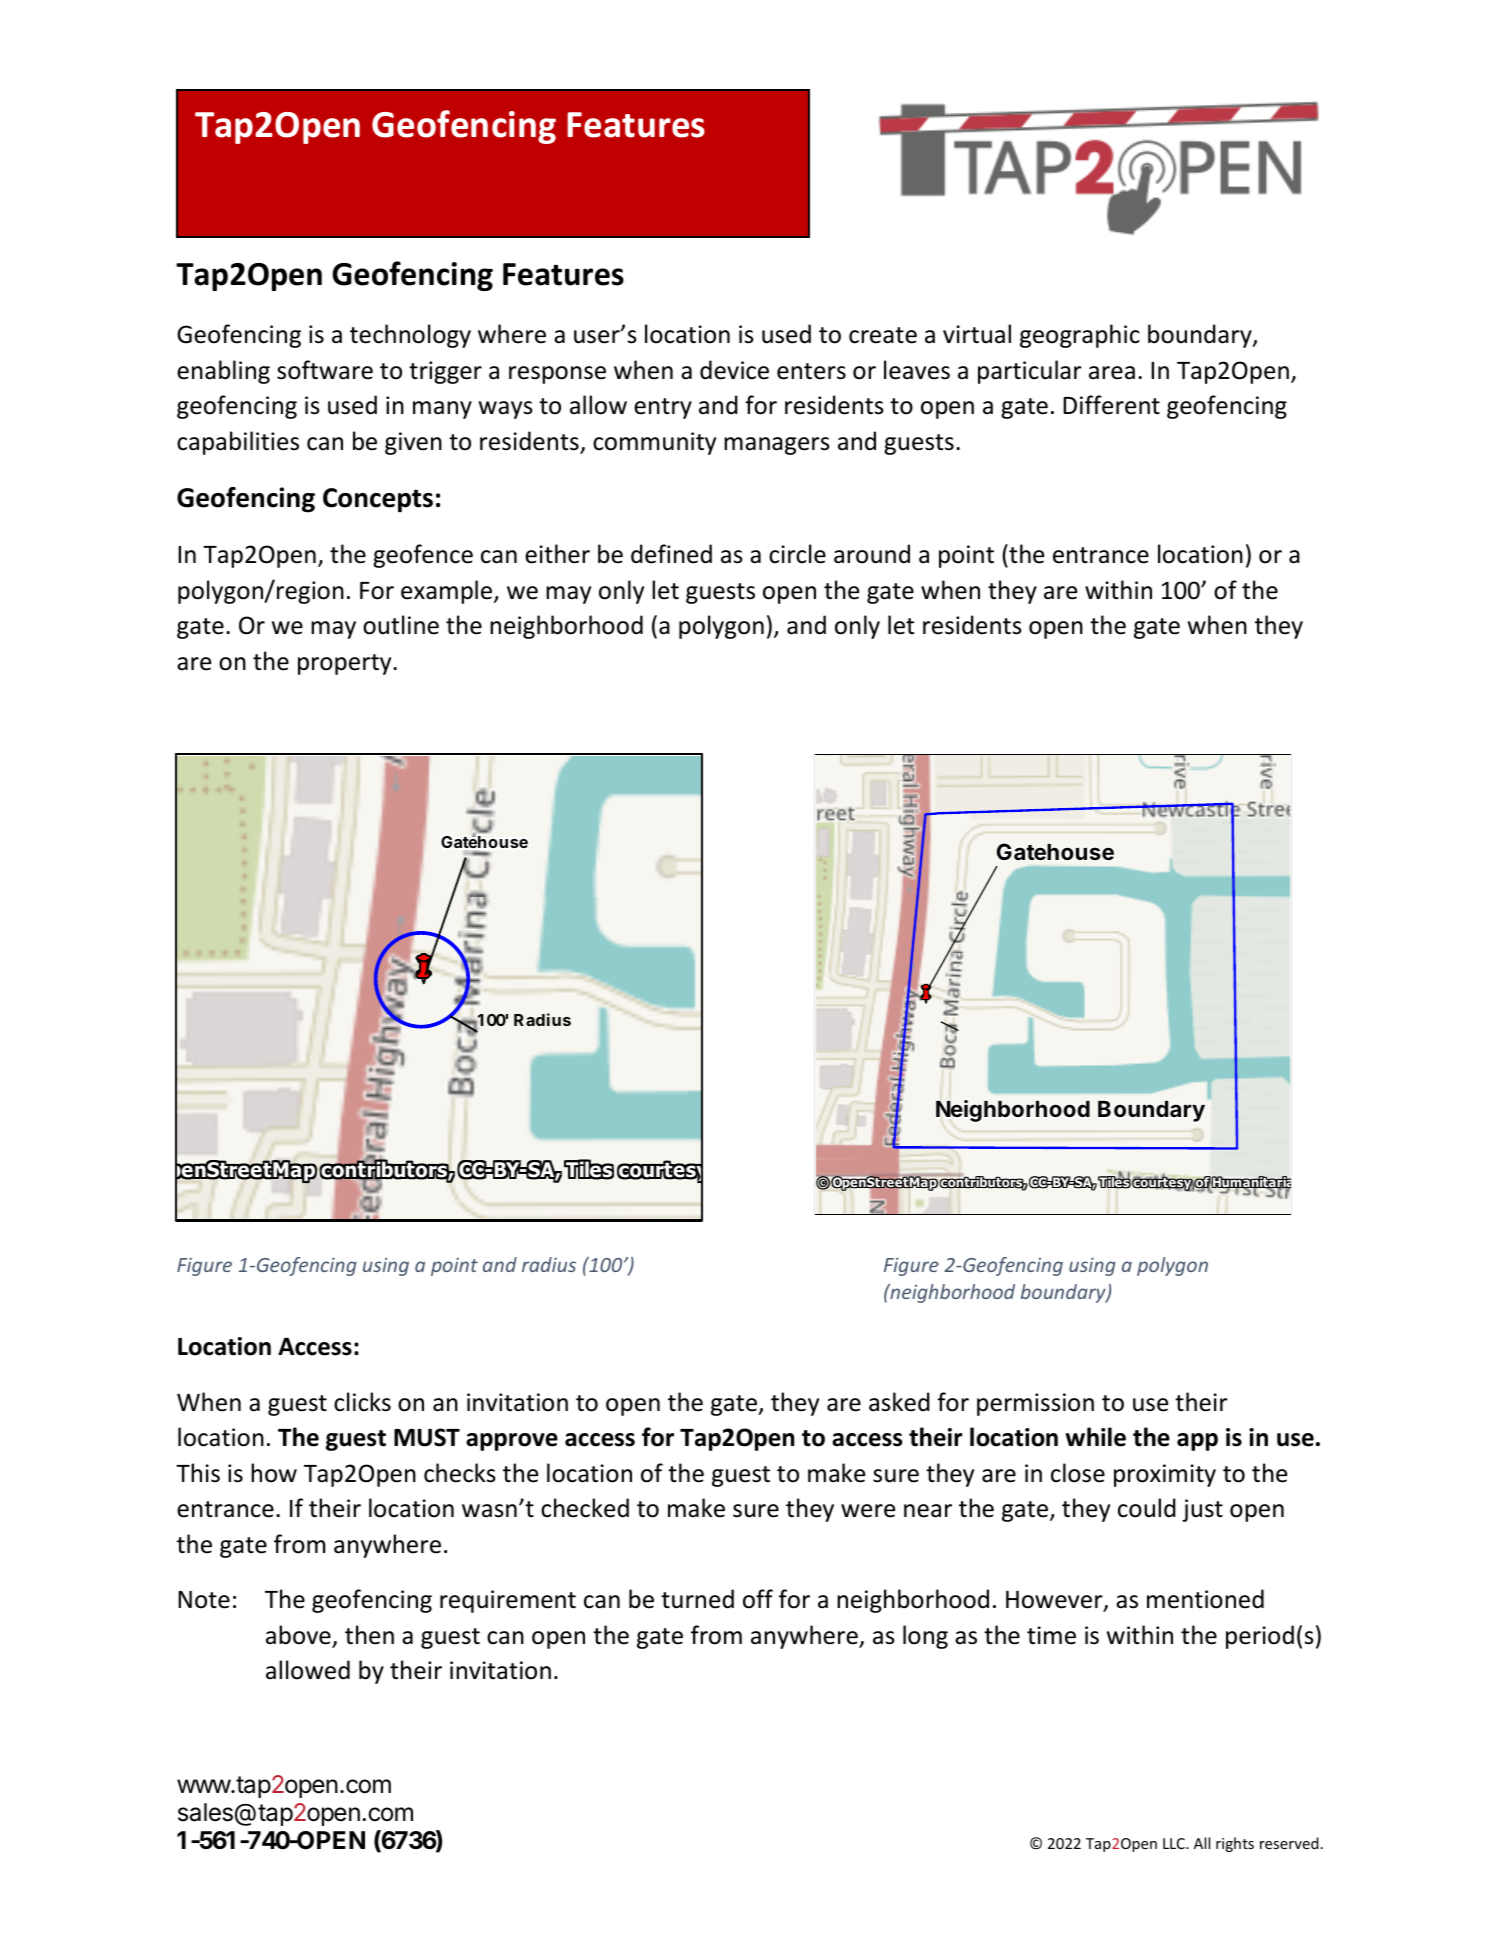 Image resolution: width=1501 pixels, height=1943 pixels. What do you see at coordinates (325, 370) in the screenshot?
I see `software` at bounding box center [325, 370].
